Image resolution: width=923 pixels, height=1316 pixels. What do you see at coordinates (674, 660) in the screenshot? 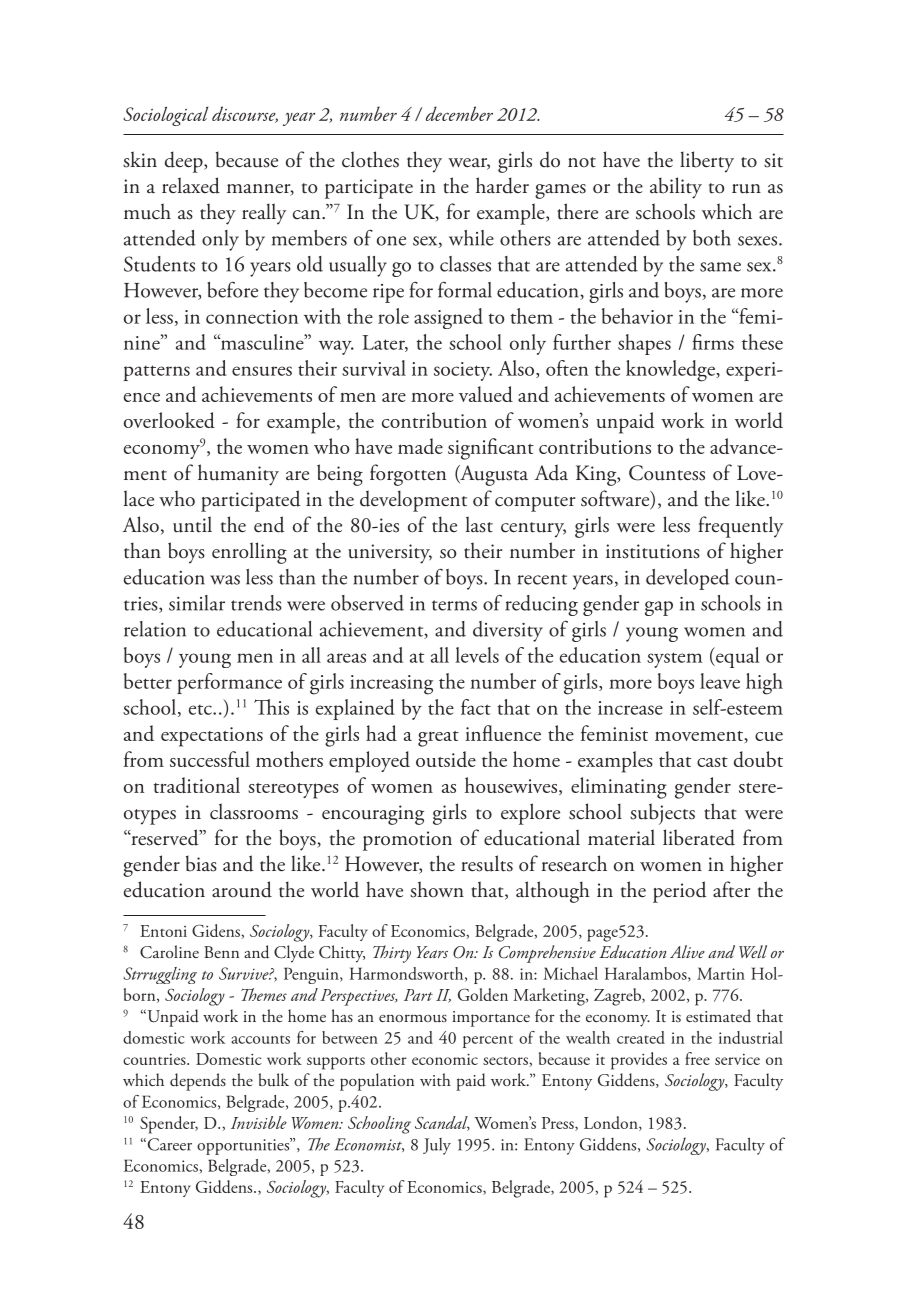
I see `system` at bounding box center [674, 660].
